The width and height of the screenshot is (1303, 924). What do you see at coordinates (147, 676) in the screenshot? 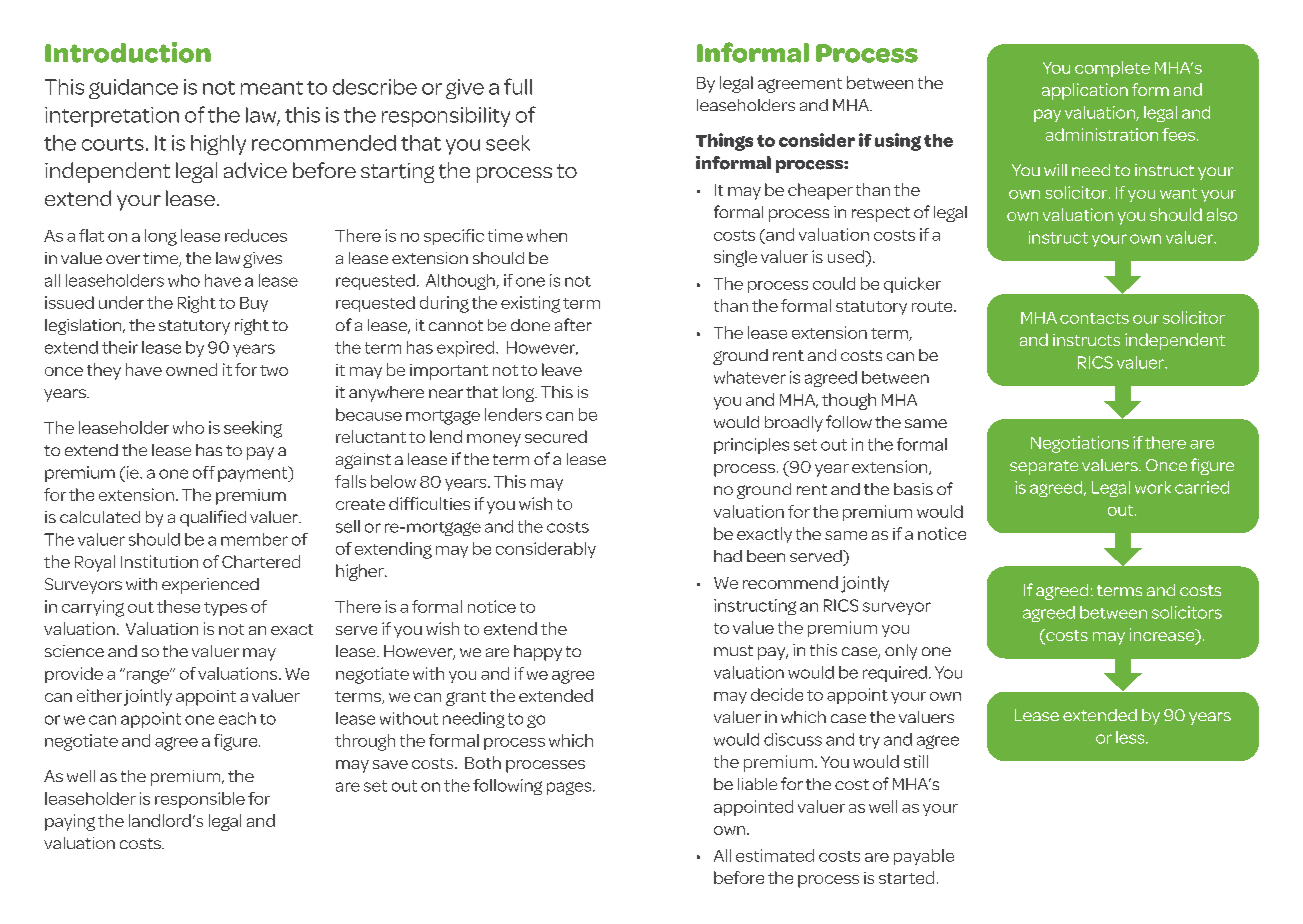
I see `range` at bounding box center [147, 676].
